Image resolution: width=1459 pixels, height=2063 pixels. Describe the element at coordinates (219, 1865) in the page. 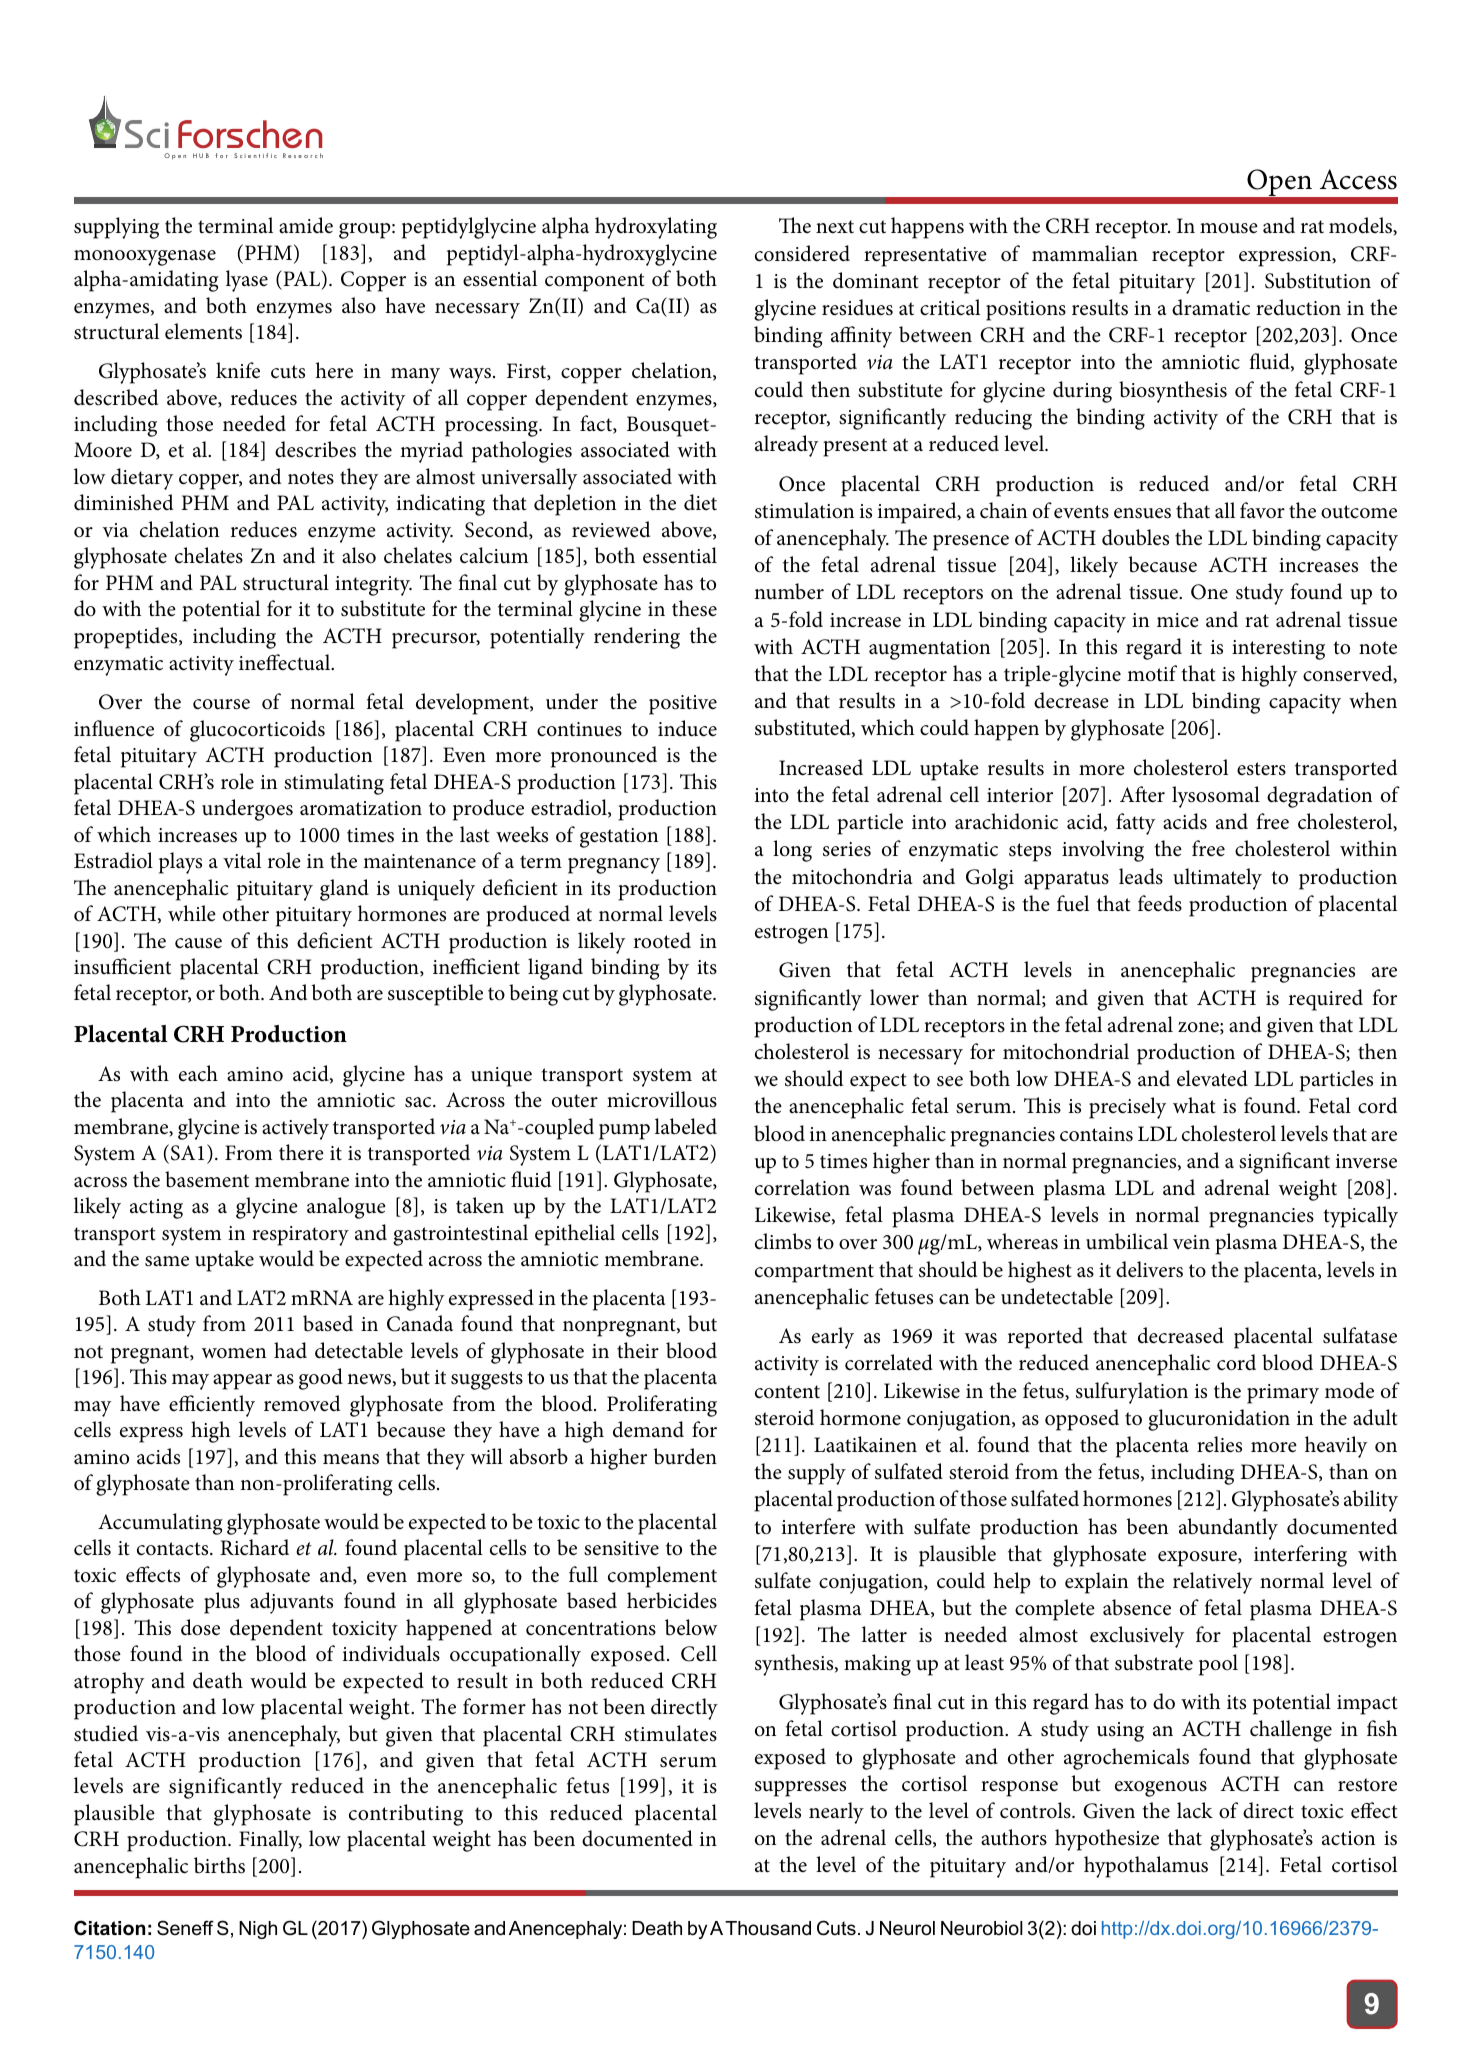

I see `births` at that location.
